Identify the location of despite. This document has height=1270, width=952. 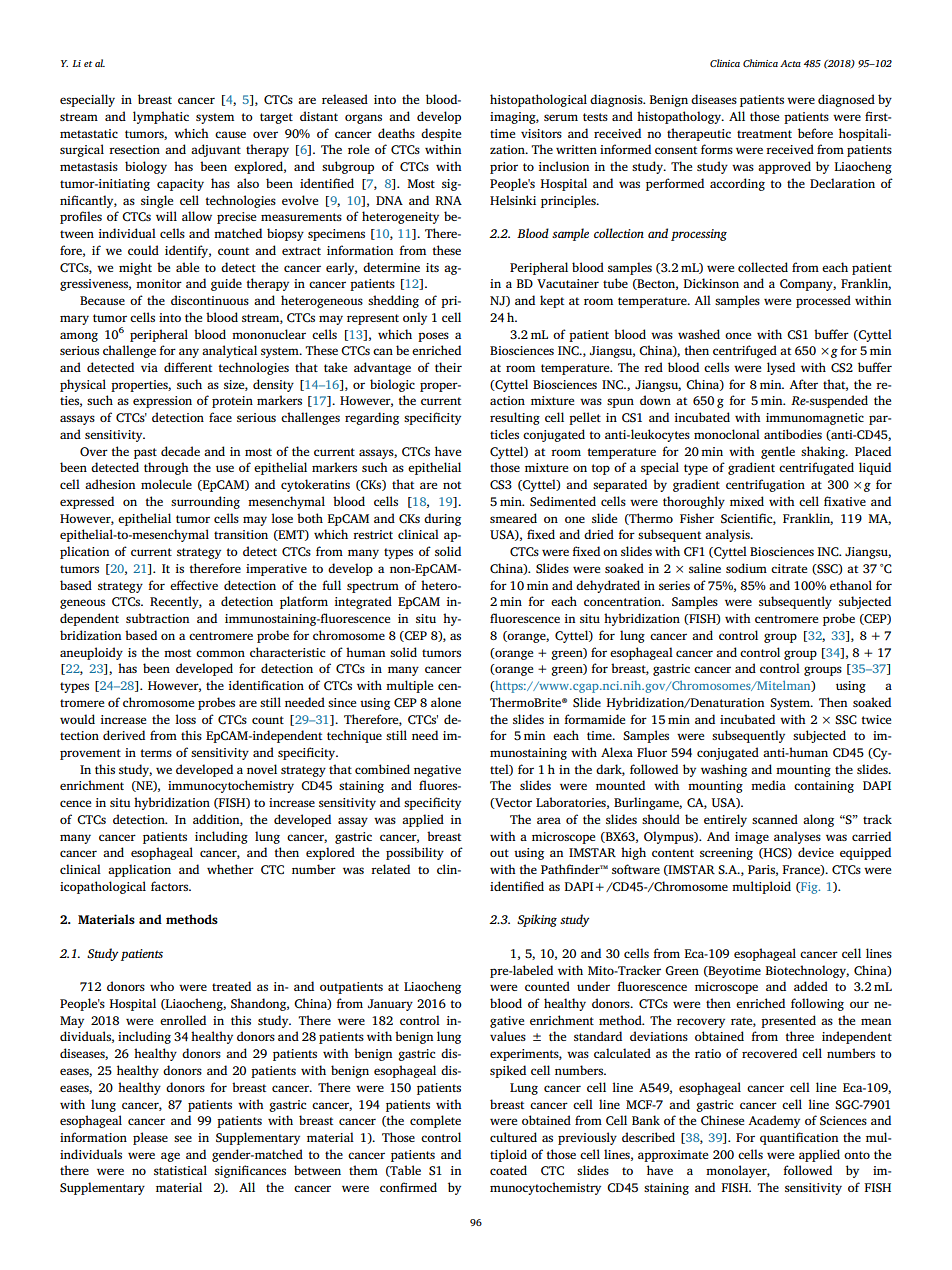
(441, 134).
